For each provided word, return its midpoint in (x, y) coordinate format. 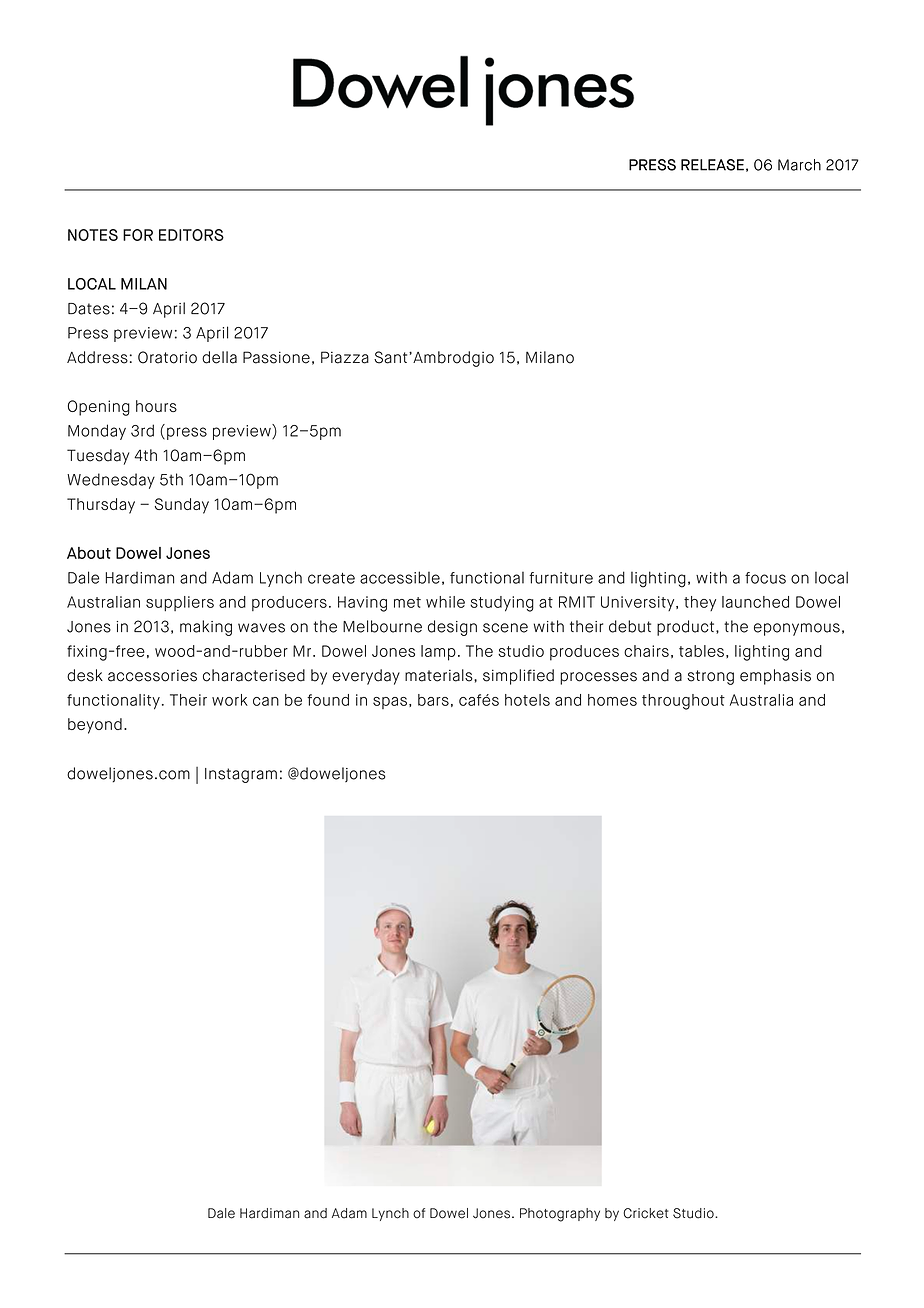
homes (612, 700)
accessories (152, 675)
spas (390, 703)
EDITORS (191, 235)
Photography (560, 1215)
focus (765, 578)
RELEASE (712, 165)
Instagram (241, 775)
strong (710, 677)
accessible (400, 577)
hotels (527, 700)
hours (156, 406)
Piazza (345, 357)
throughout (683, 702)
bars (433, 700)
